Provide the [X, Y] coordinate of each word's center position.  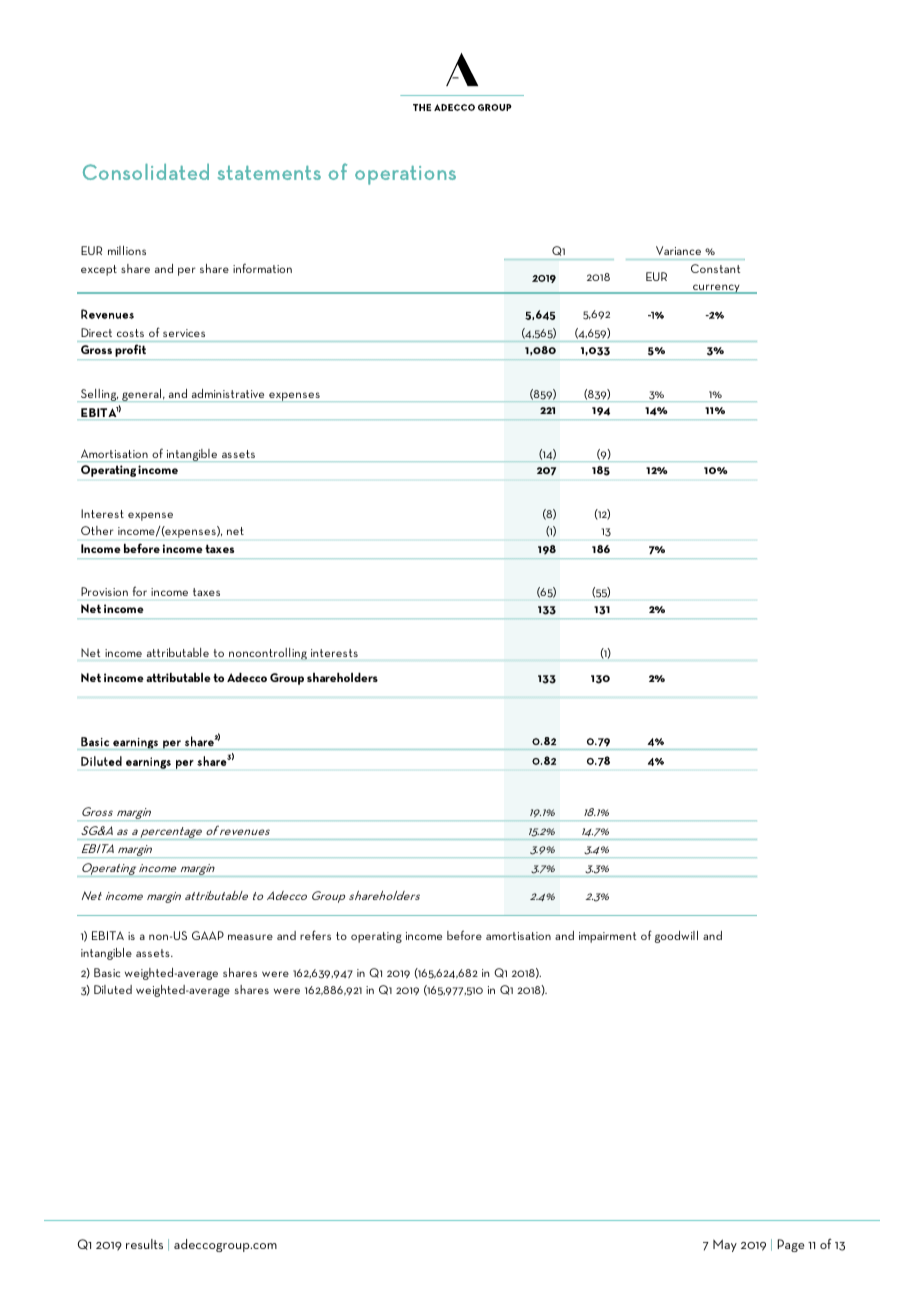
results [144, 1244]
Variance [678, 250]
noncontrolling [268, 654]
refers [315, 935]
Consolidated [146, 172]
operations [405, 175]
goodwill [676, 937]
